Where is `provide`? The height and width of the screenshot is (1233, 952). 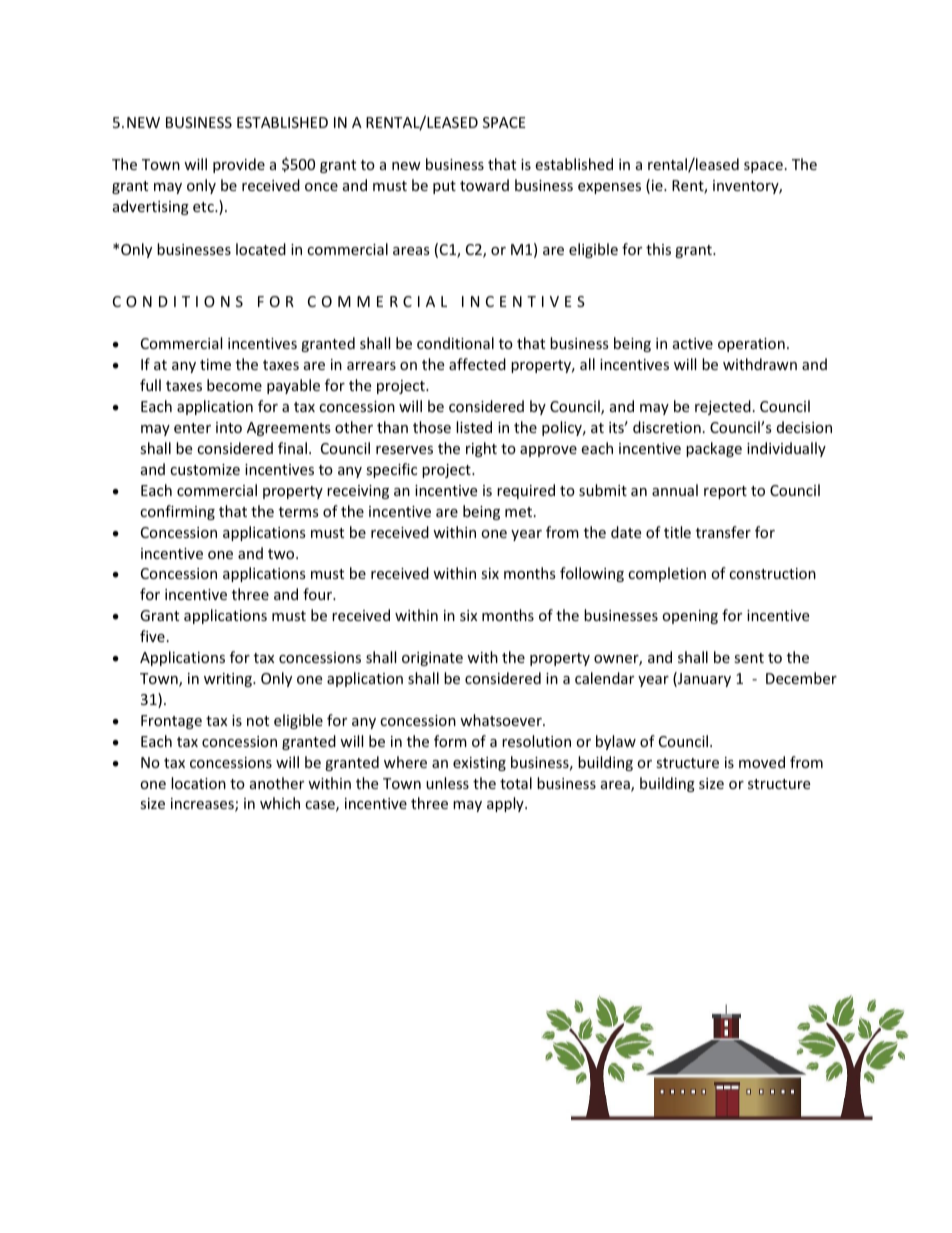
provide is located at coordinates (239, 165).
